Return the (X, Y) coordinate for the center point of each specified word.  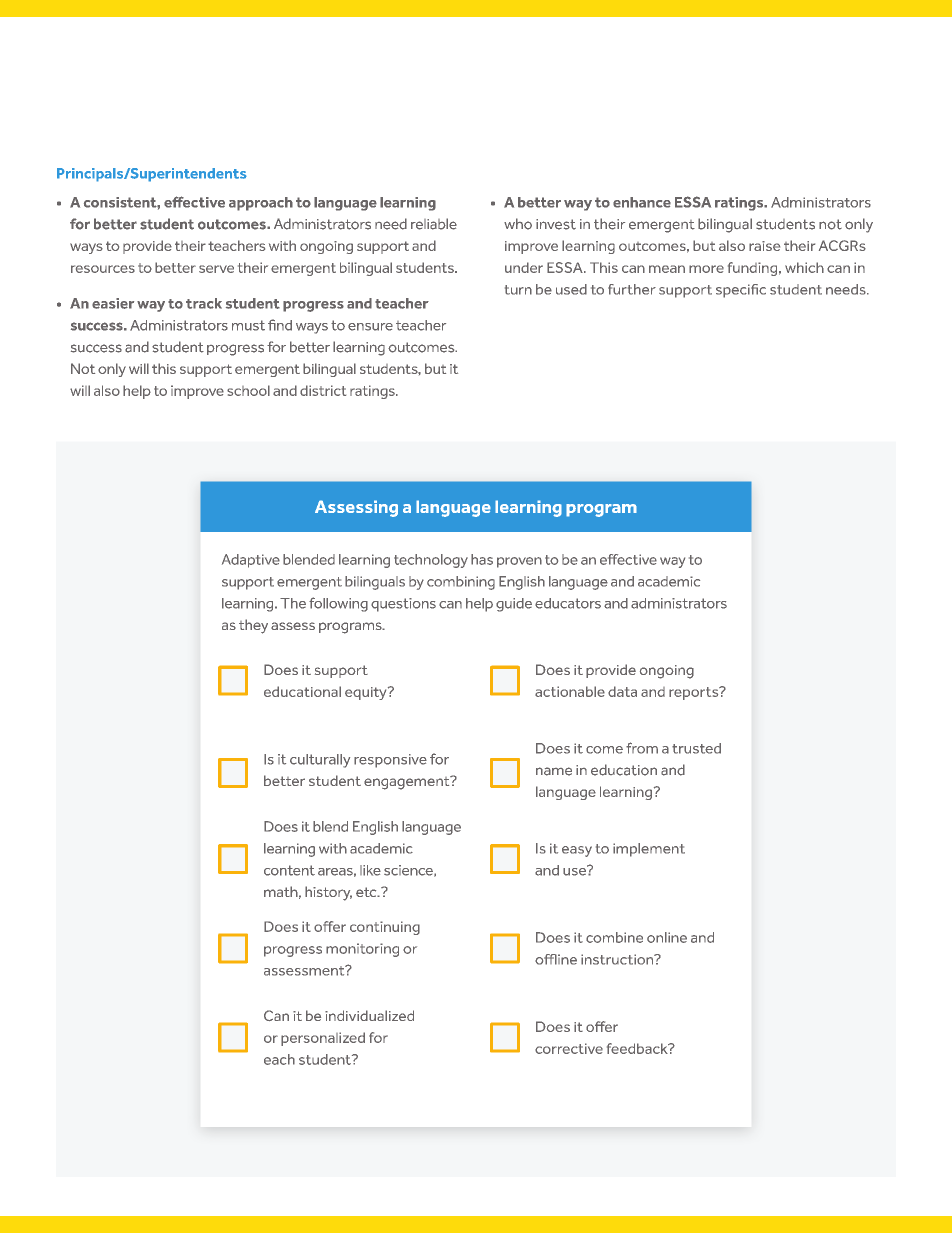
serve (216, 269)
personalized (323, 1039)
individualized (369, 1015)
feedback (638, 1048)
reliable (434, 224)
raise (764, 246)
